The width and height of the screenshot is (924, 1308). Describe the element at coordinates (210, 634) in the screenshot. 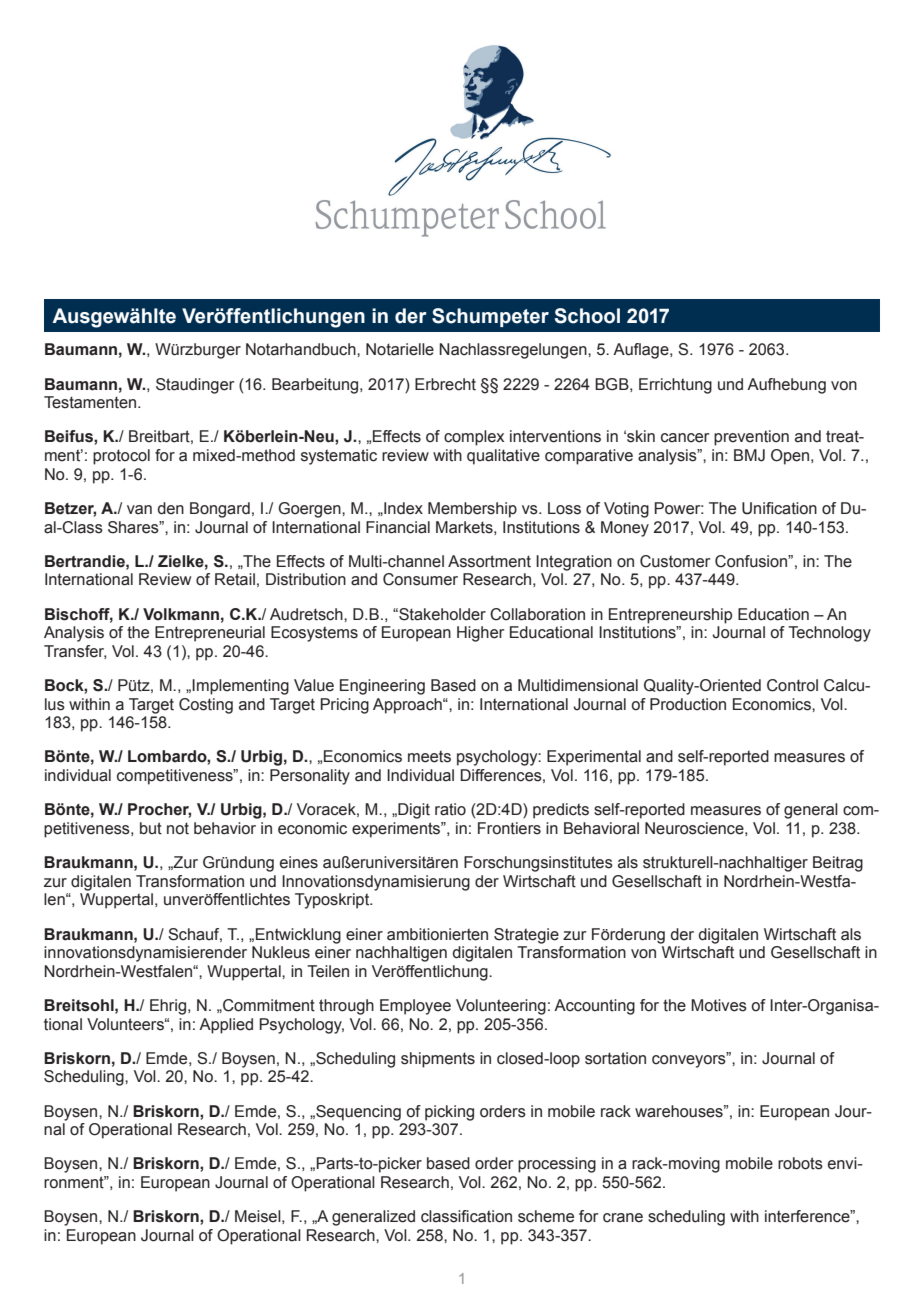

I see `Entrepreneurial` at that location.
